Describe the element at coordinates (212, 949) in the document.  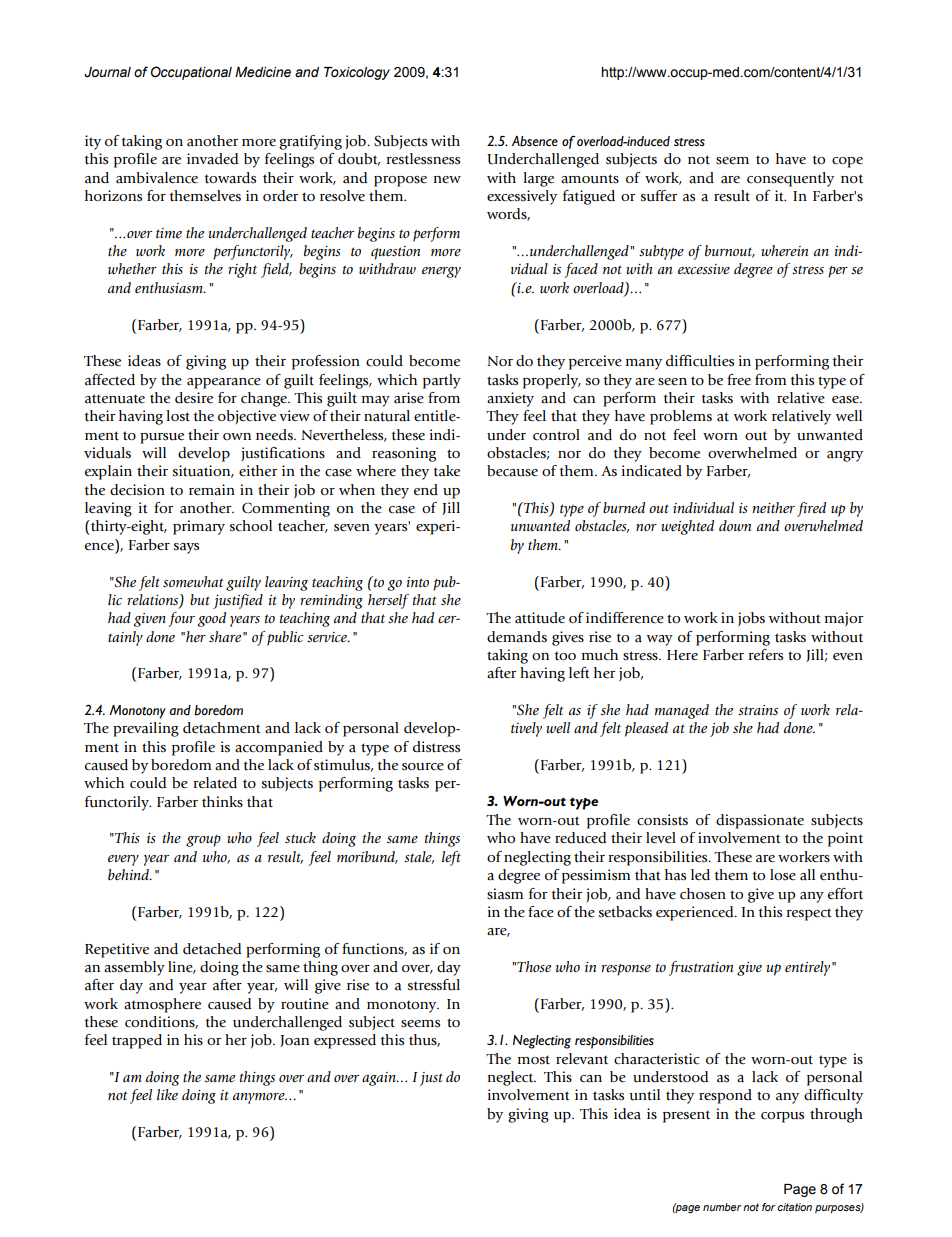
I see `detached` at that location.
